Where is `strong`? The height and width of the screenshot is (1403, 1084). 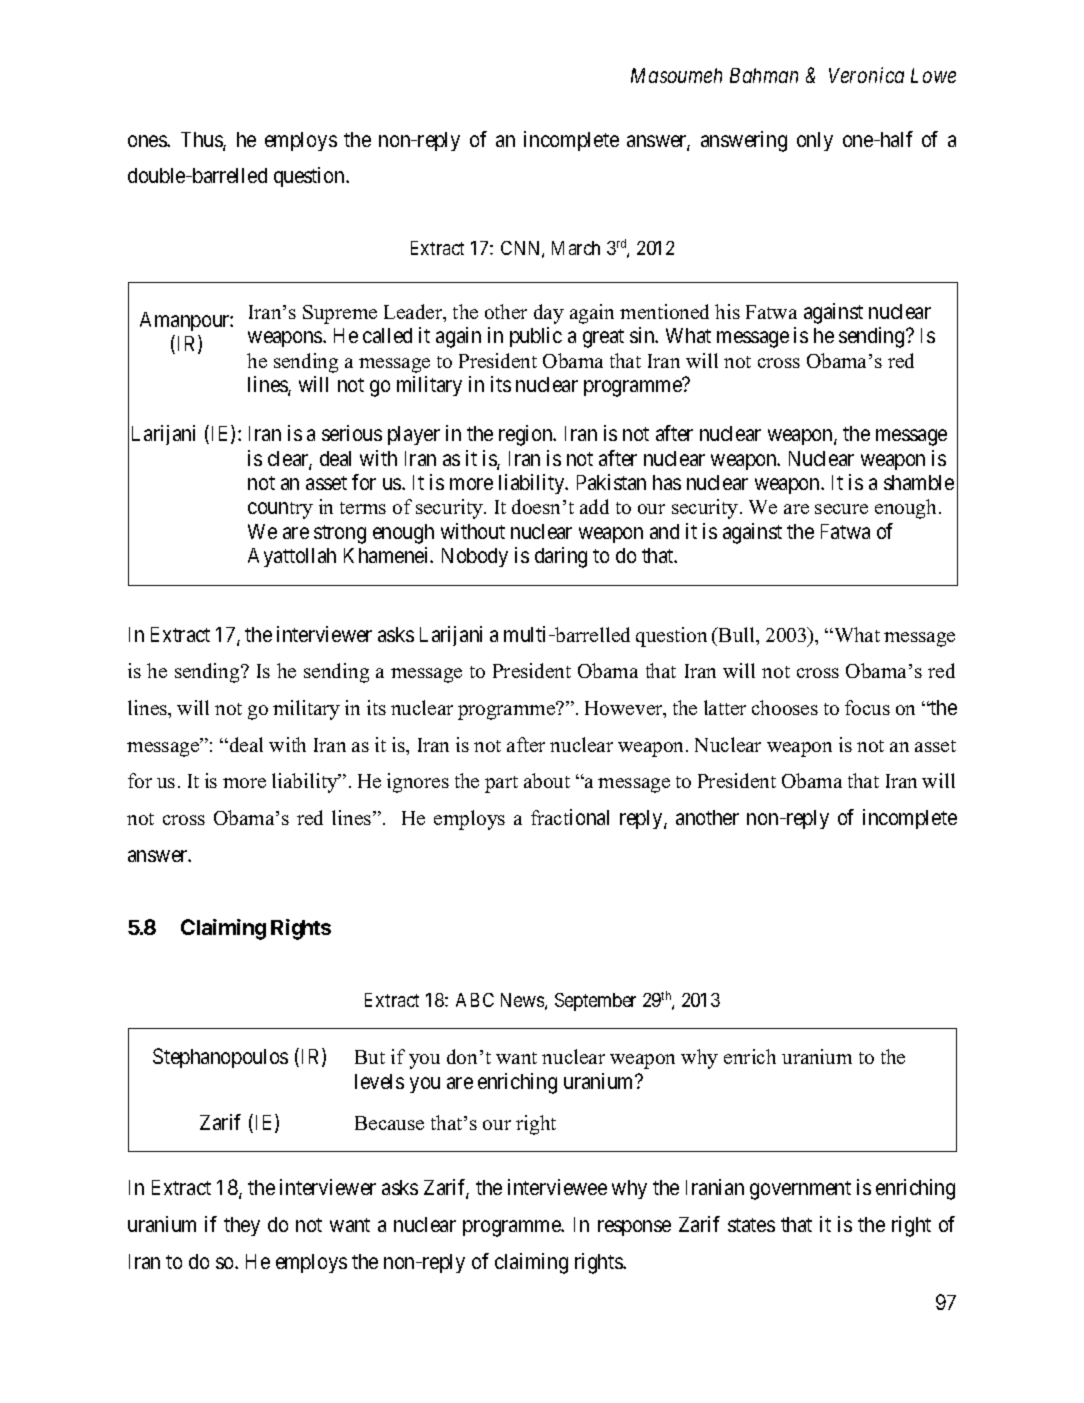 strong is located at coordinates (340, 534).
